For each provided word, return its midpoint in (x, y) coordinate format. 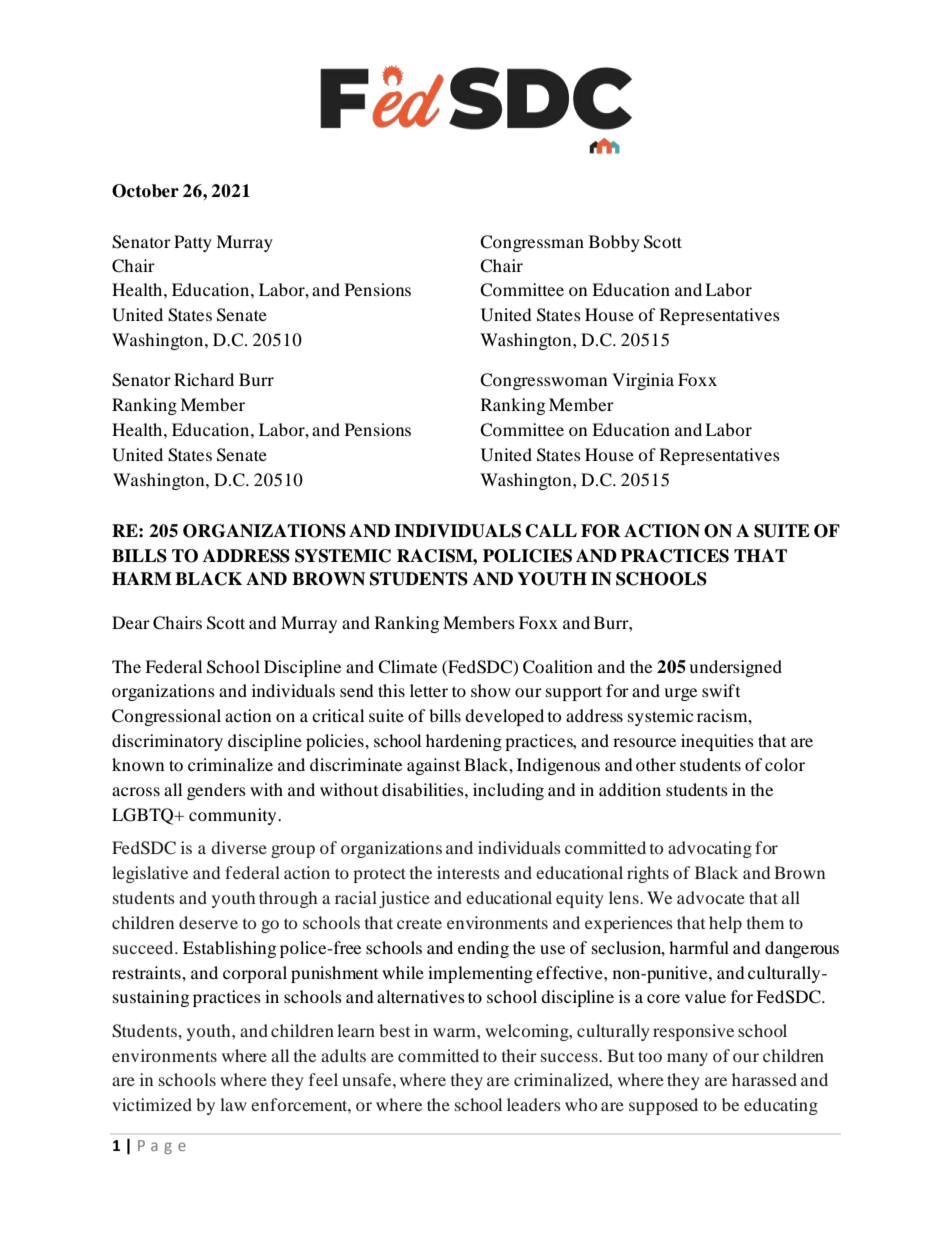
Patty (193, 243)
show (491, 690)
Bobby (614, 243)
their (519, 1055)
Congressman (532, 243)
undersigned (735, 668)
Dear (131, 622)
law (233, 1104)
